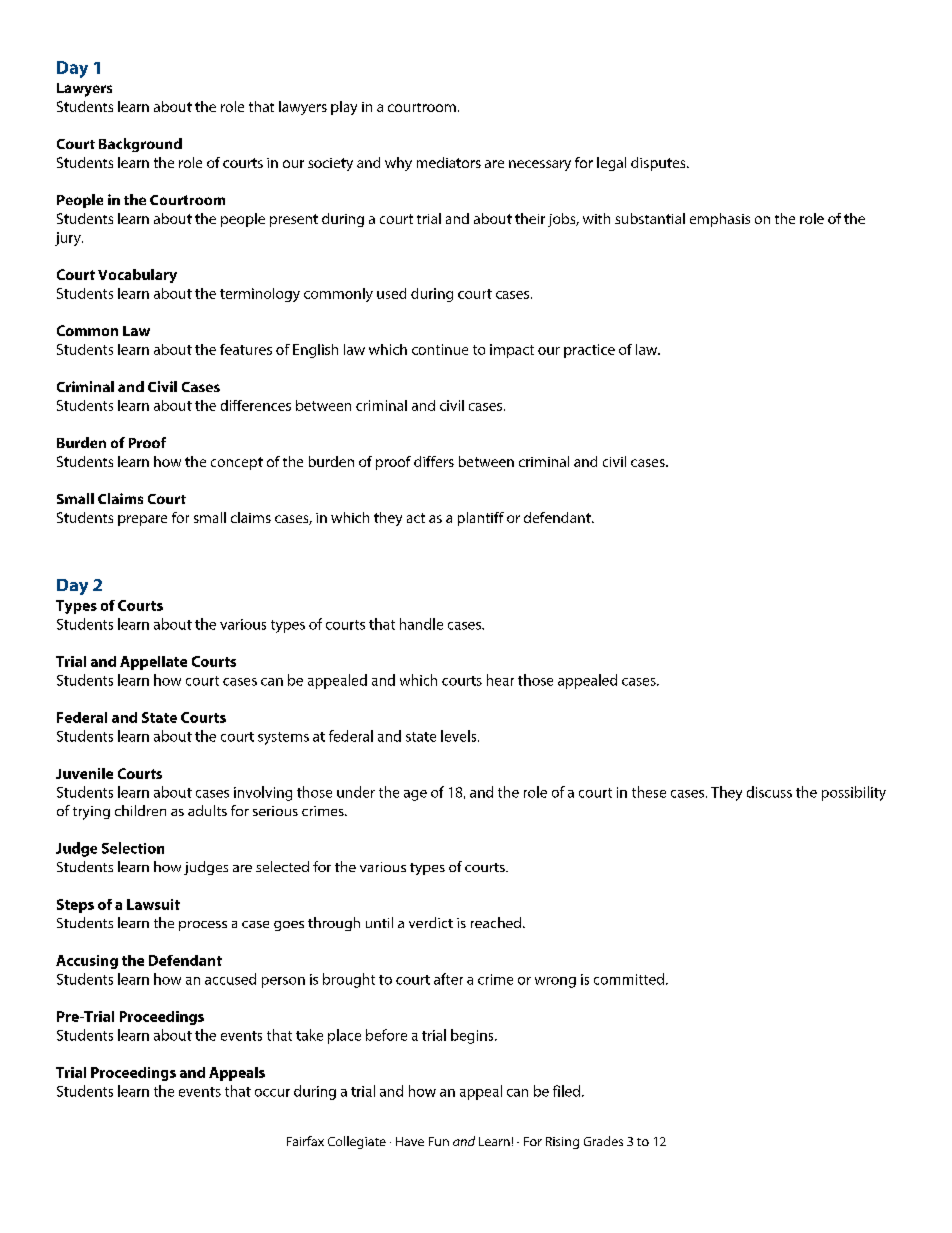 This screenshot has height=1233, width=952. Describe the element at coordinates (449, 162) in the screenshot. I see `mediators` at that location.
